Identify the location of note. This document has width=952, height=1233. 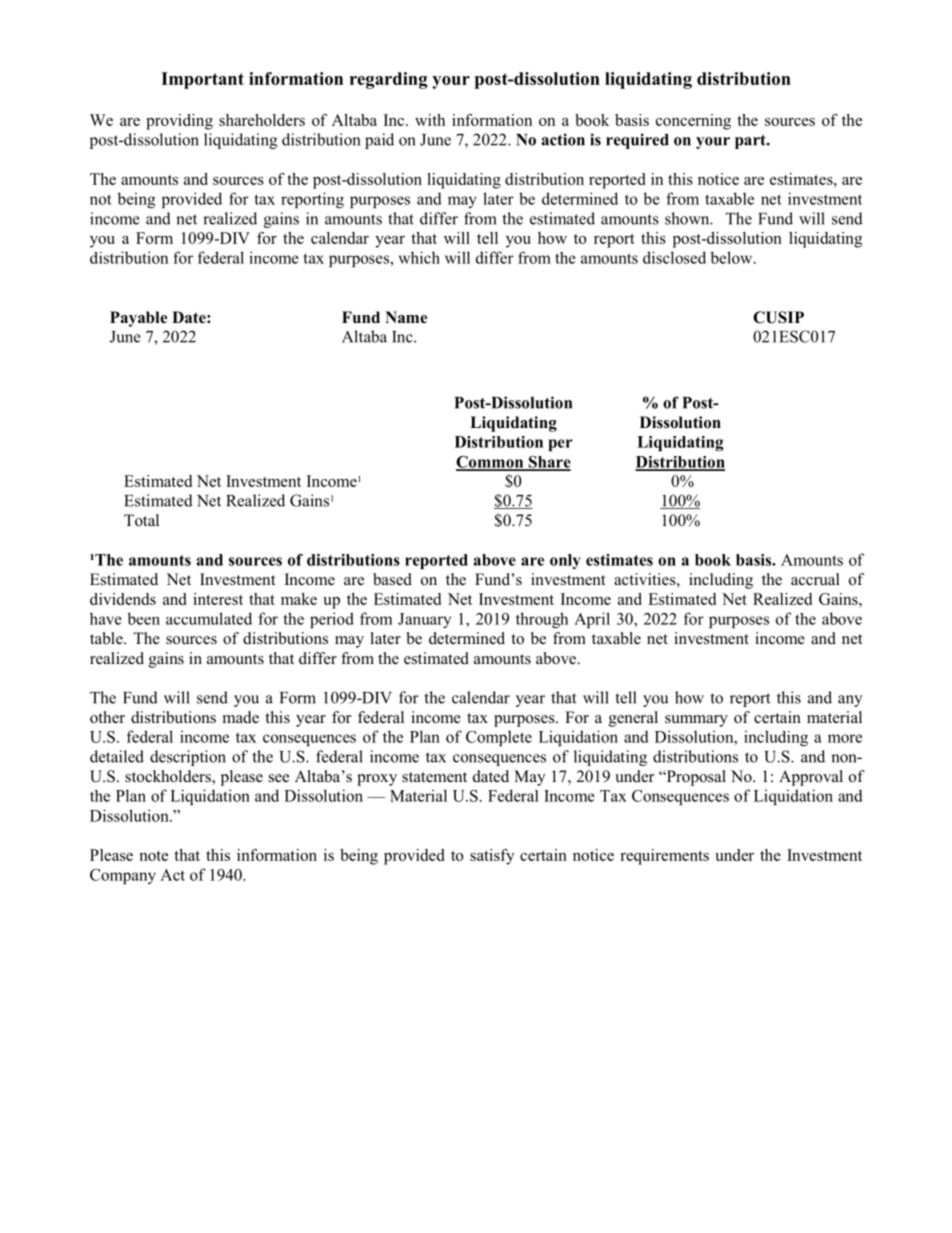
(153, 856).
